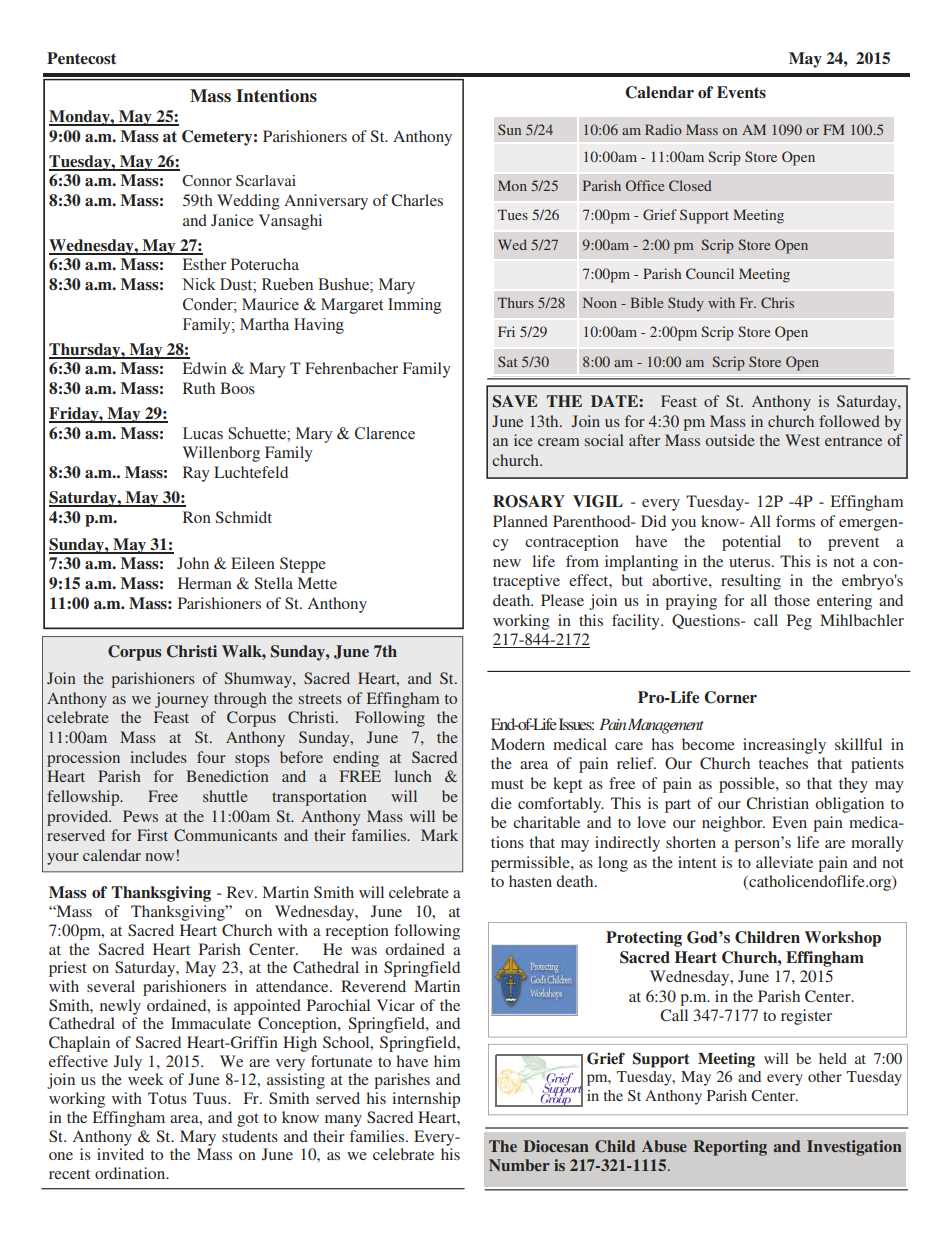 Image resolution: width=952 pixels, height=1233 pixels. I want to click on Number, so click(519, 1165).
